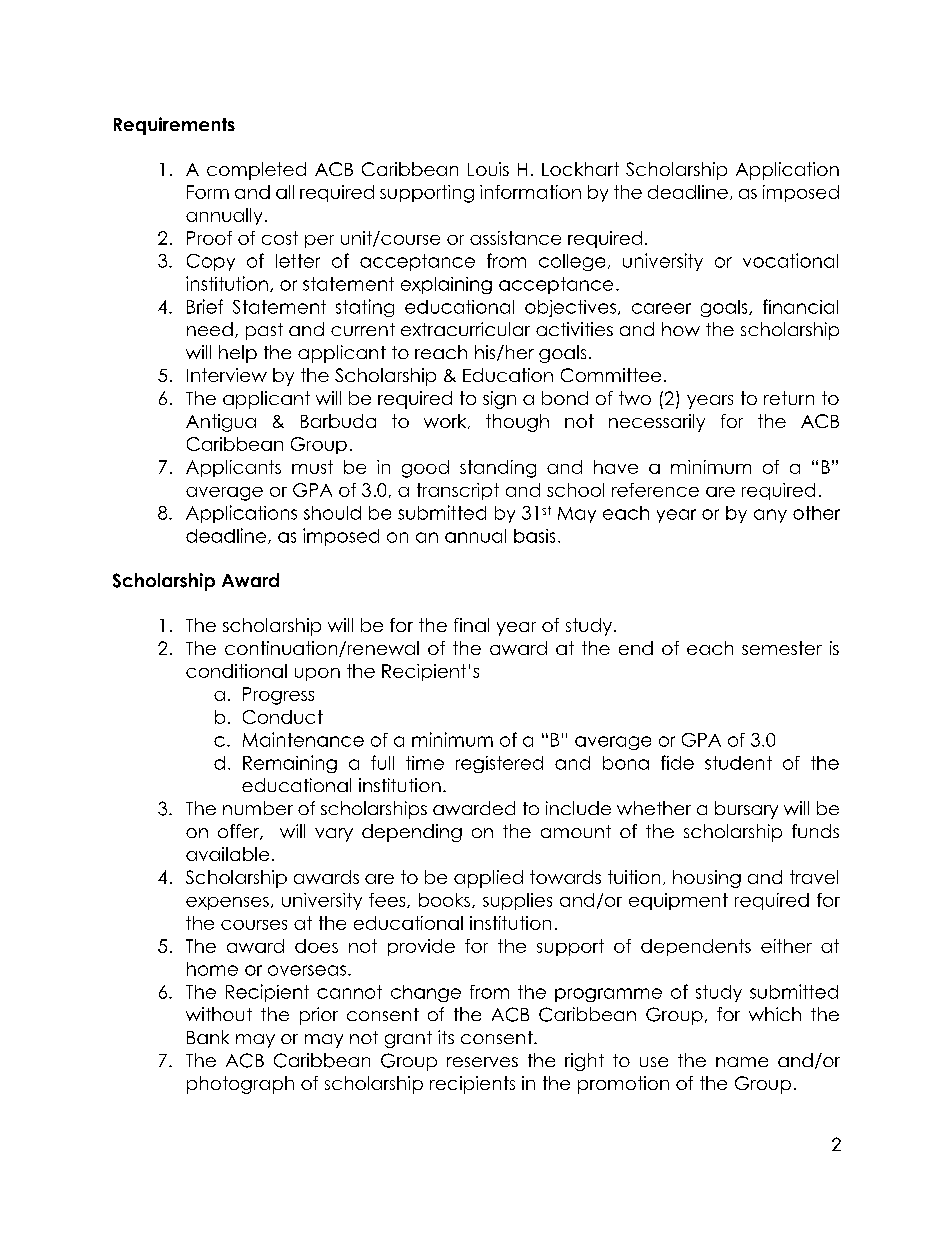 The width and height of the page is (952, 1233). I want to click on semester, so click(782, 648).
